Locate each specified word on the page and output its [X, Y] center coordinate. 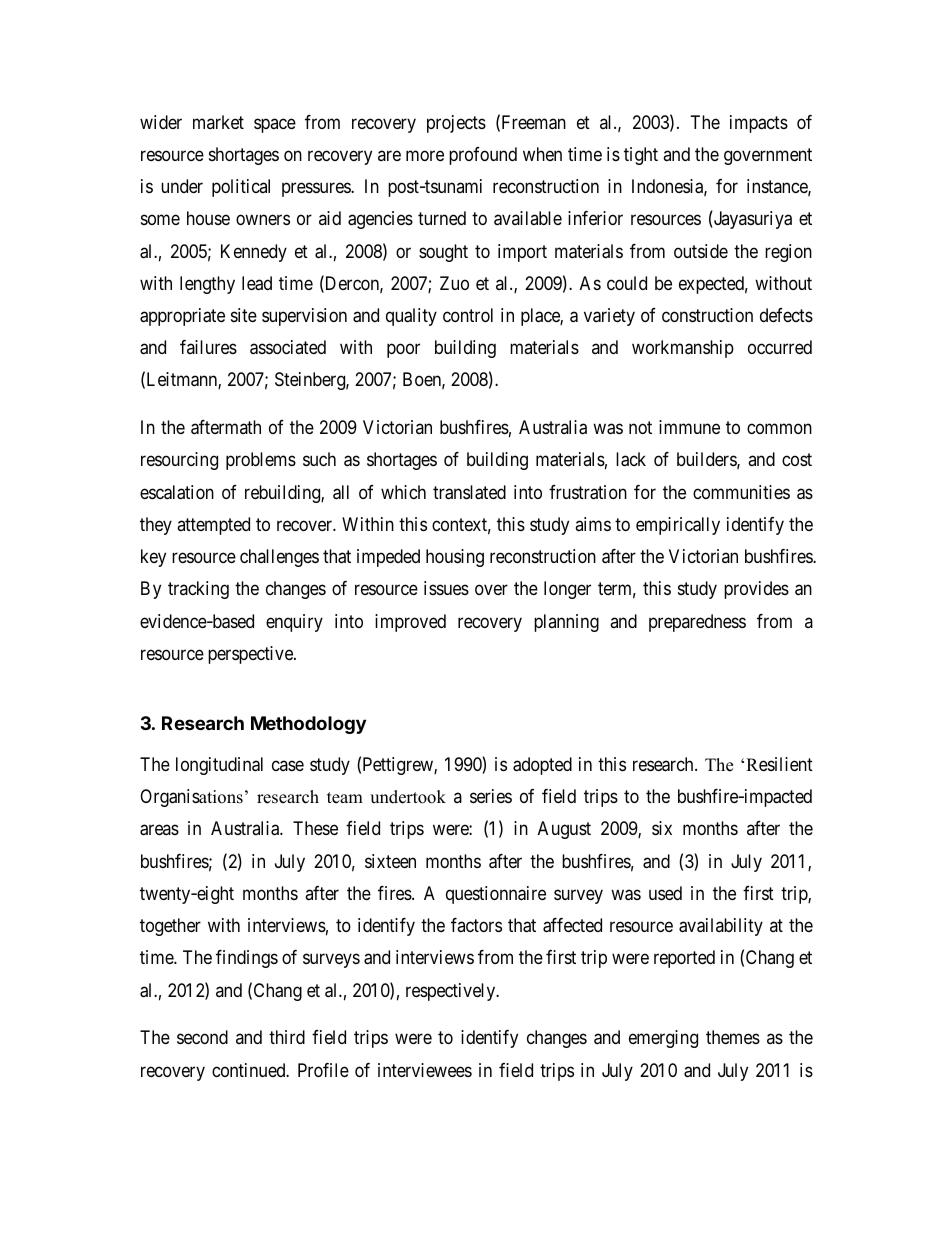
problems [261, 461]
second [202, 1037]
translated [469, 492]
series [491, 796]
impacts [759, 124]
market [218, 122]
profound [483, 156]
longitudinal [219, 766]
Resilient [779, 764]
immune [689, 427]
